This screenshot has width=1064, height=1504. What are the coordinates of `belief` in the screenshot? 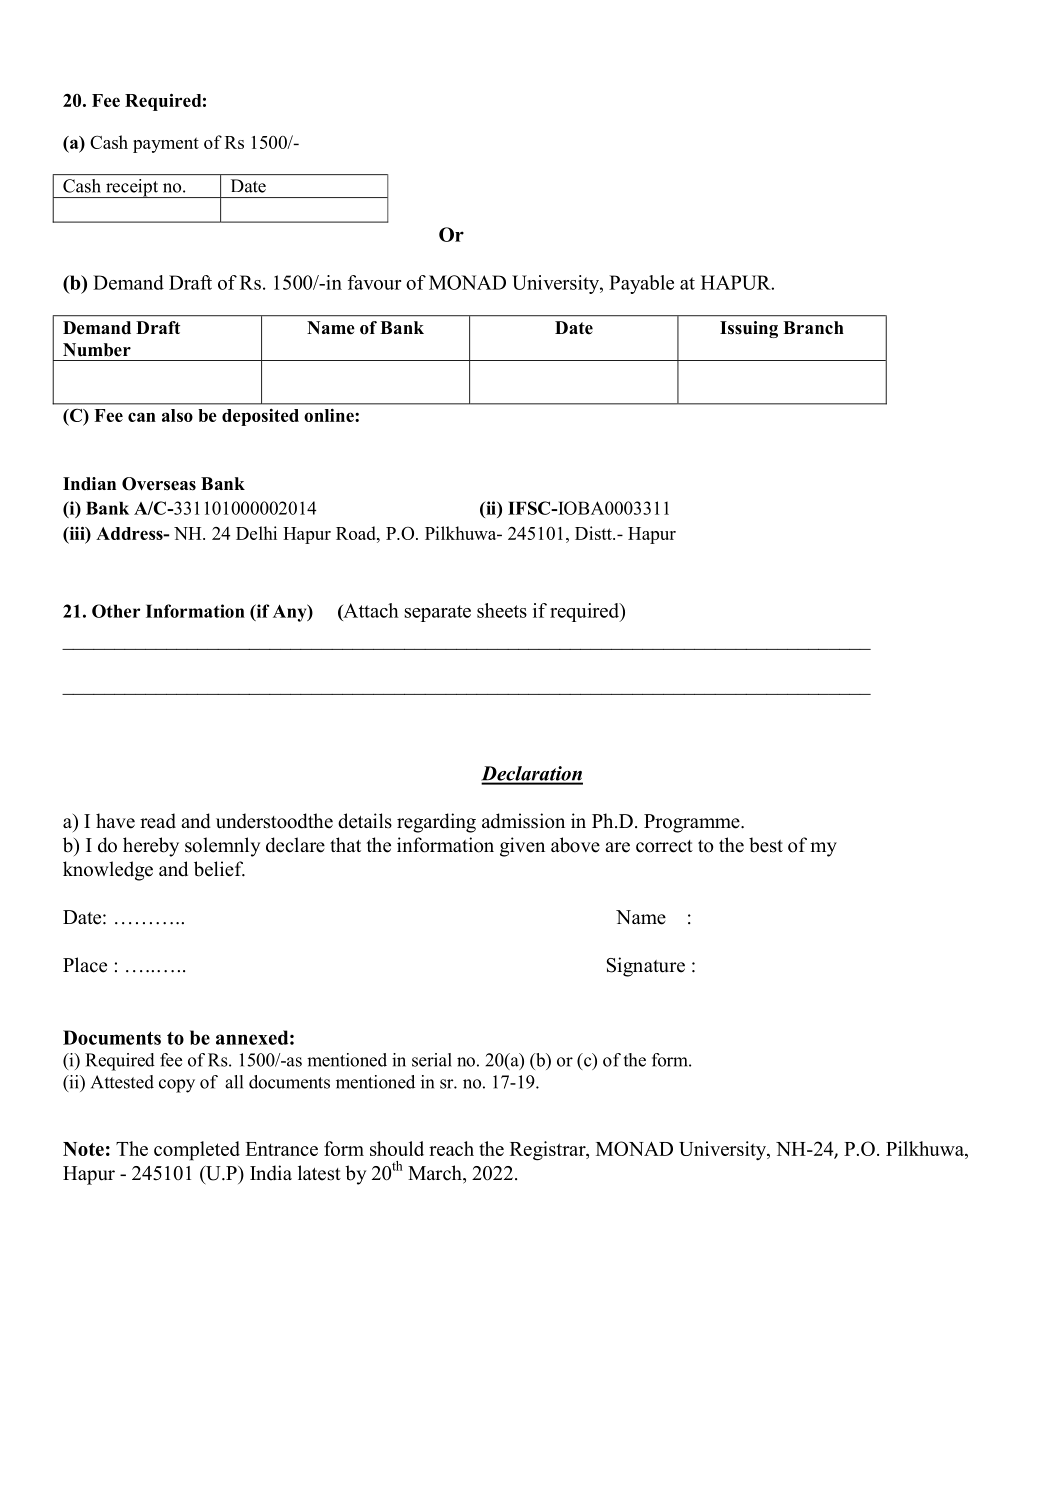 It's located at (219, 869).
